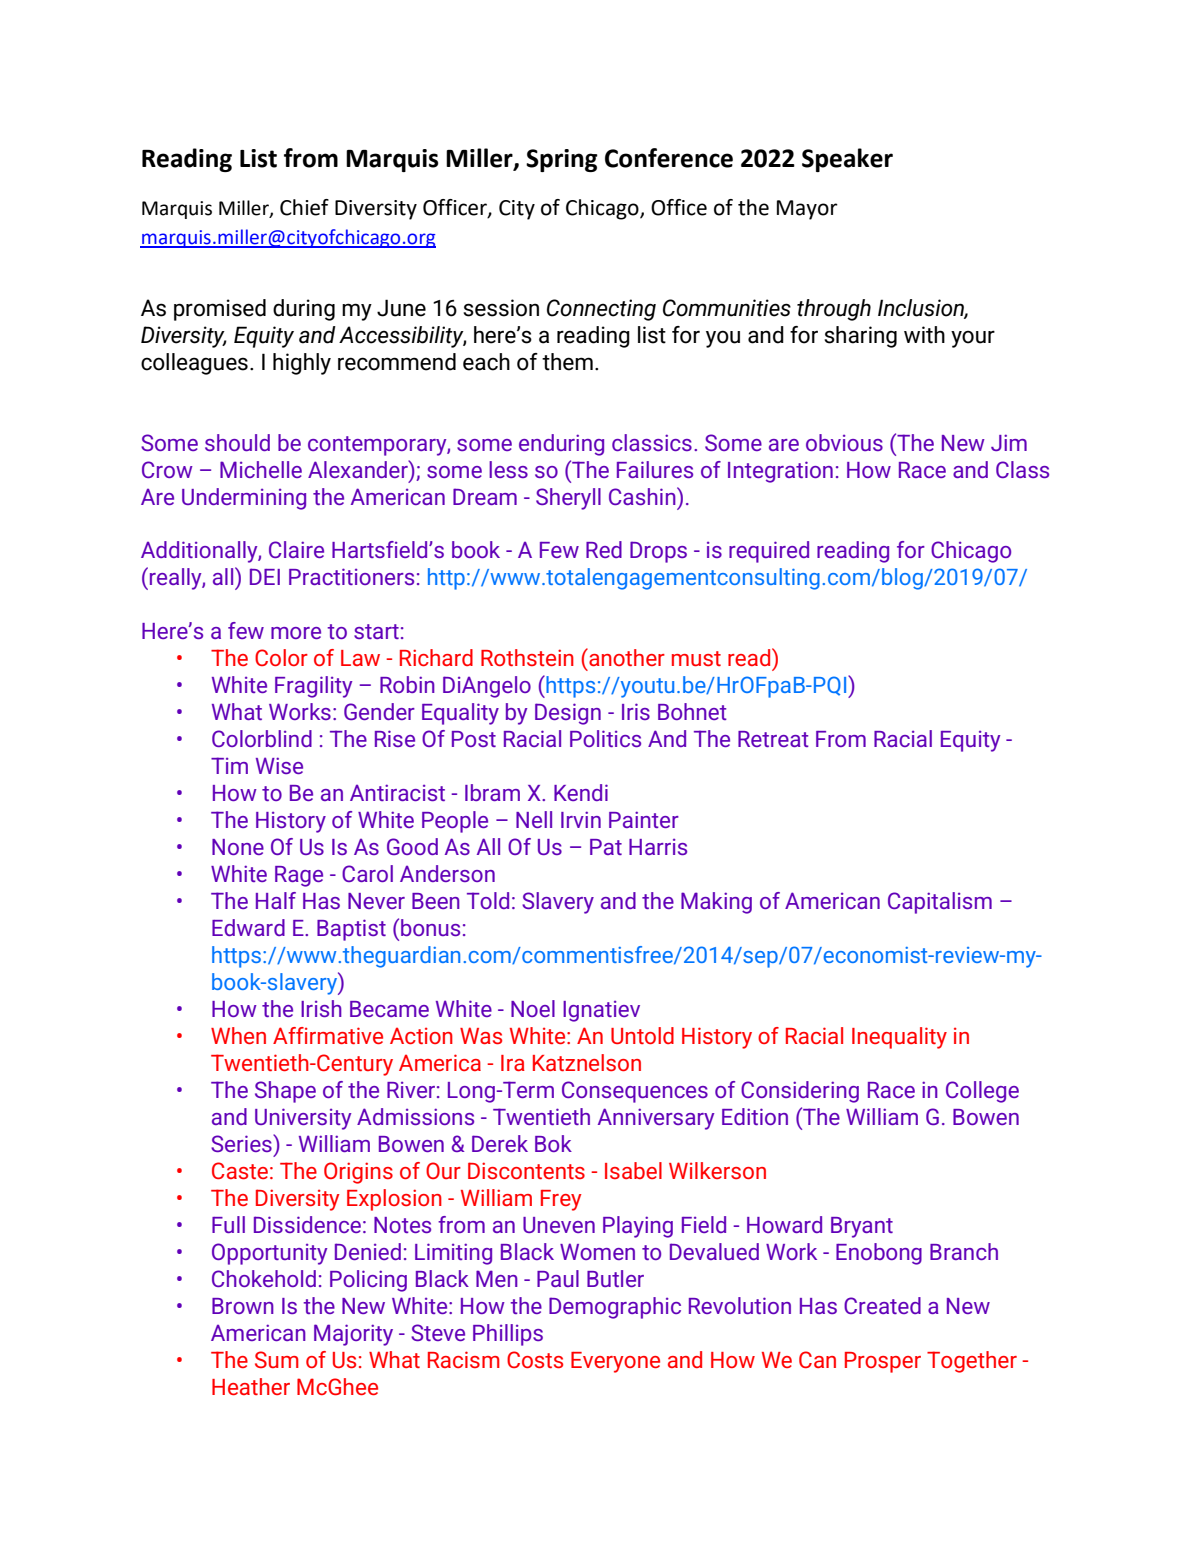 The image size is (1196, 1548). I want to click on Spring, so click(562, 160).
